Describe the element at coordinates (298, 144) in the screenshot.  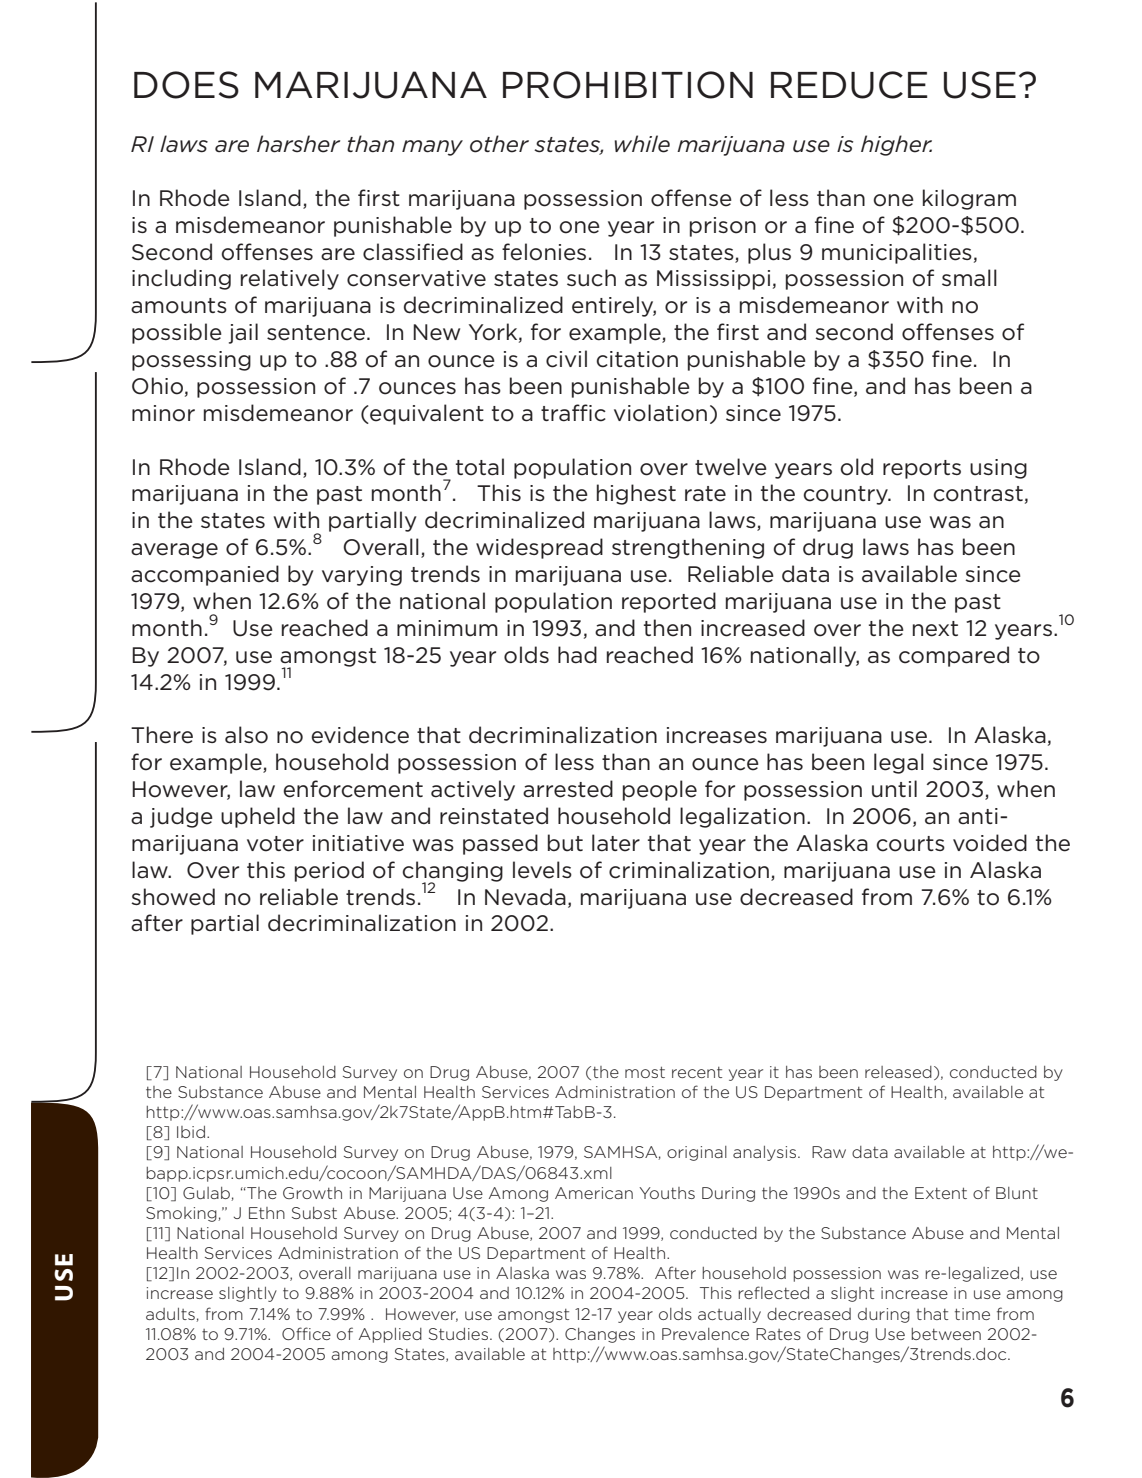
I see `harsher` at that location.
